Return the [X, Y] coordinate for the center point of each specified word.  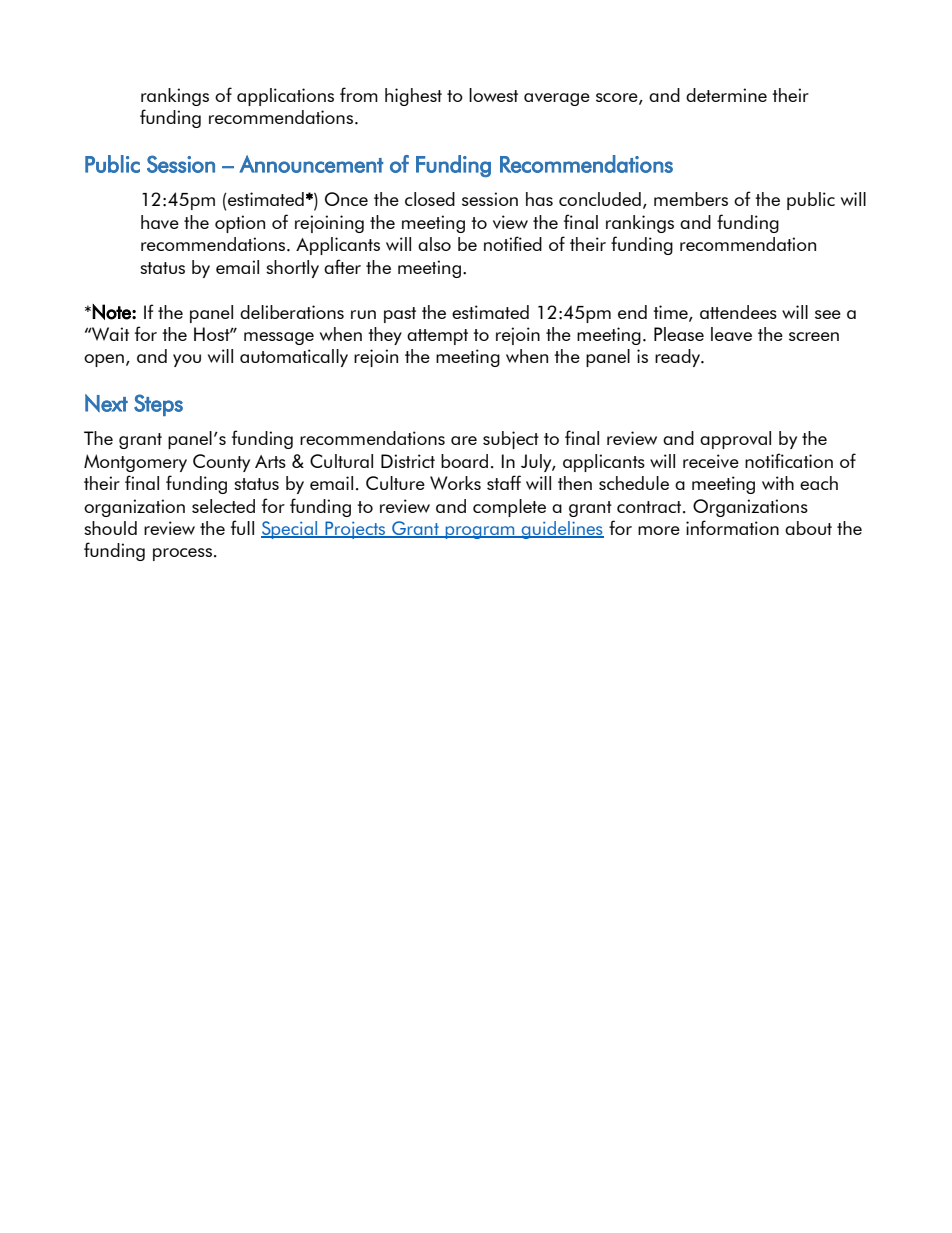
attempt [437, 337]
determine [726, 95]
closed [430, 199]
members [691, 199]
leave [731, 334]
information [732, 527]
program [480, 532]
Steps [158, 405]
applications [285, 97]
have [160, 222]
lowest [493, 95]
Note [112, 312]
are [464, 440]
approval [735, 440]
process [182, 554]
